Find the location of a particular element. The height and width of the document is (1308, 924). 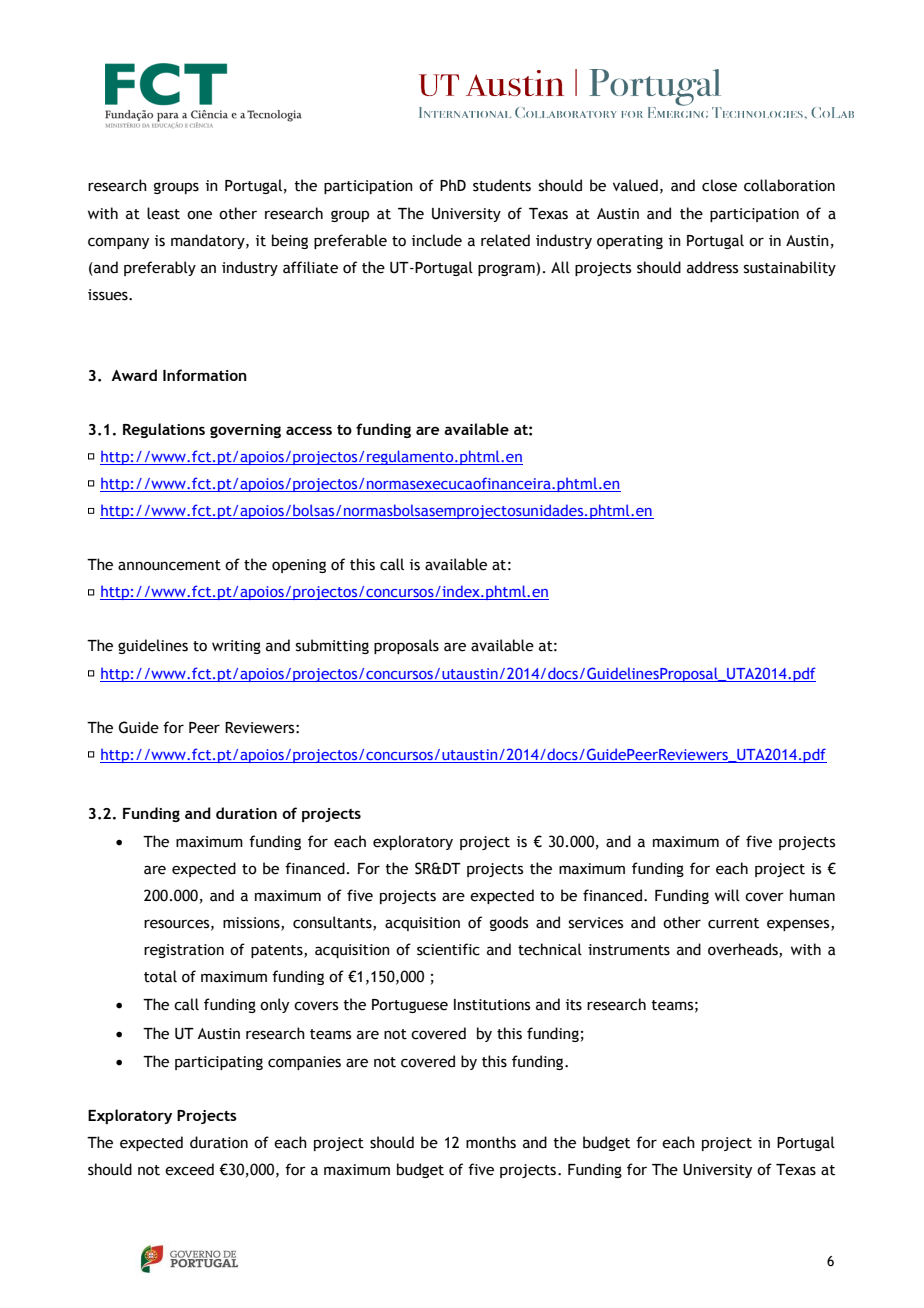

Regulations is located at coordinates (164, 430).
